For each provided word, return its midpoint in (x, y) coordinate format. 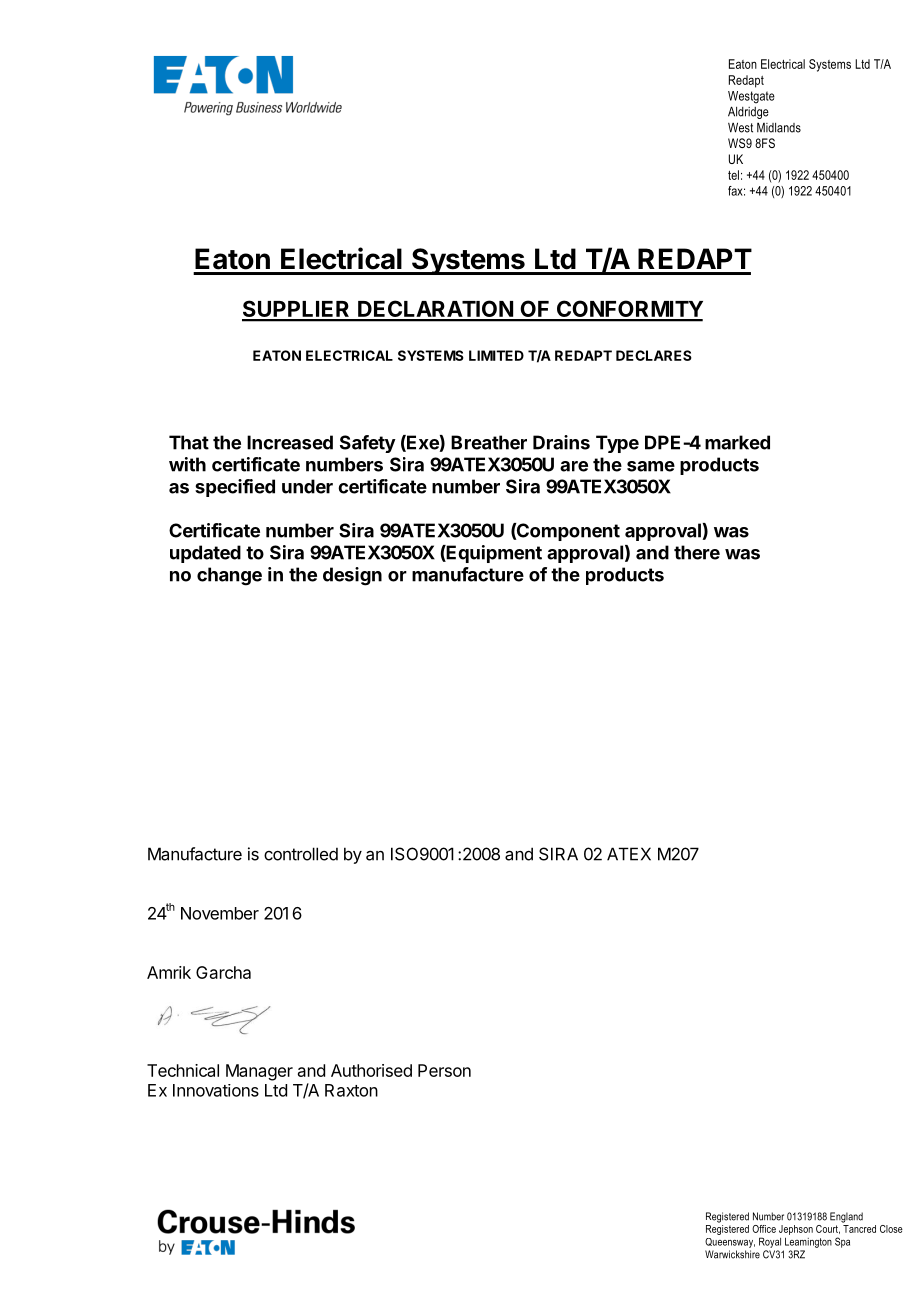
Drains (561, 442)
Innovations (216, 1090)
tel (733, 175)
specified (235, 488)
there (697, 552)
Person (444, 1070)
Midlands (779, 128)
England (846, 1217)
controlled (301, 854)
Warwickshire (732, 1254)
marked (737, 442)
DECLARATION (435, 310)
